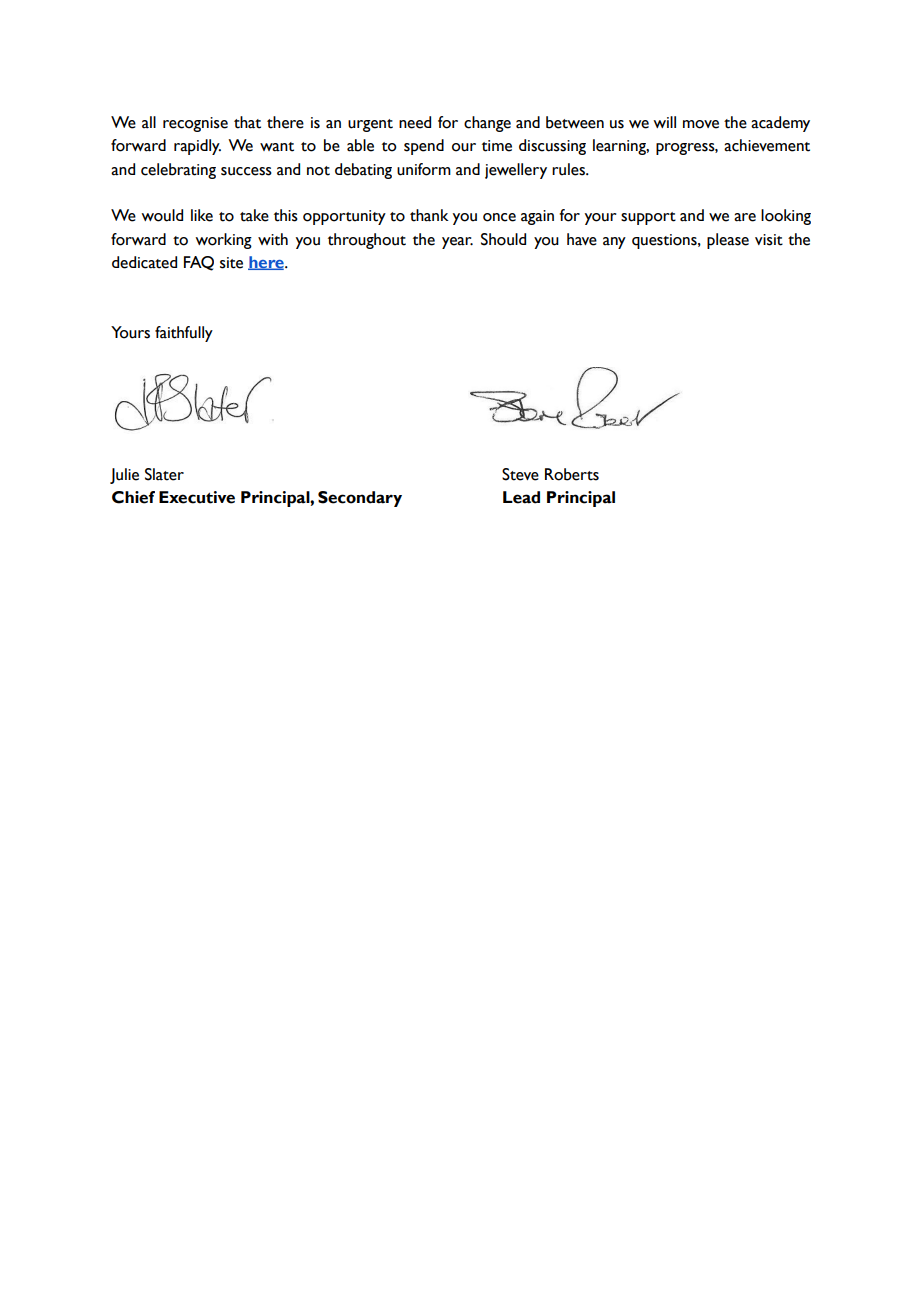 Image resolution: width=924 pixels, height=1307 pixels. I want to click on please, so click(728, 241).
